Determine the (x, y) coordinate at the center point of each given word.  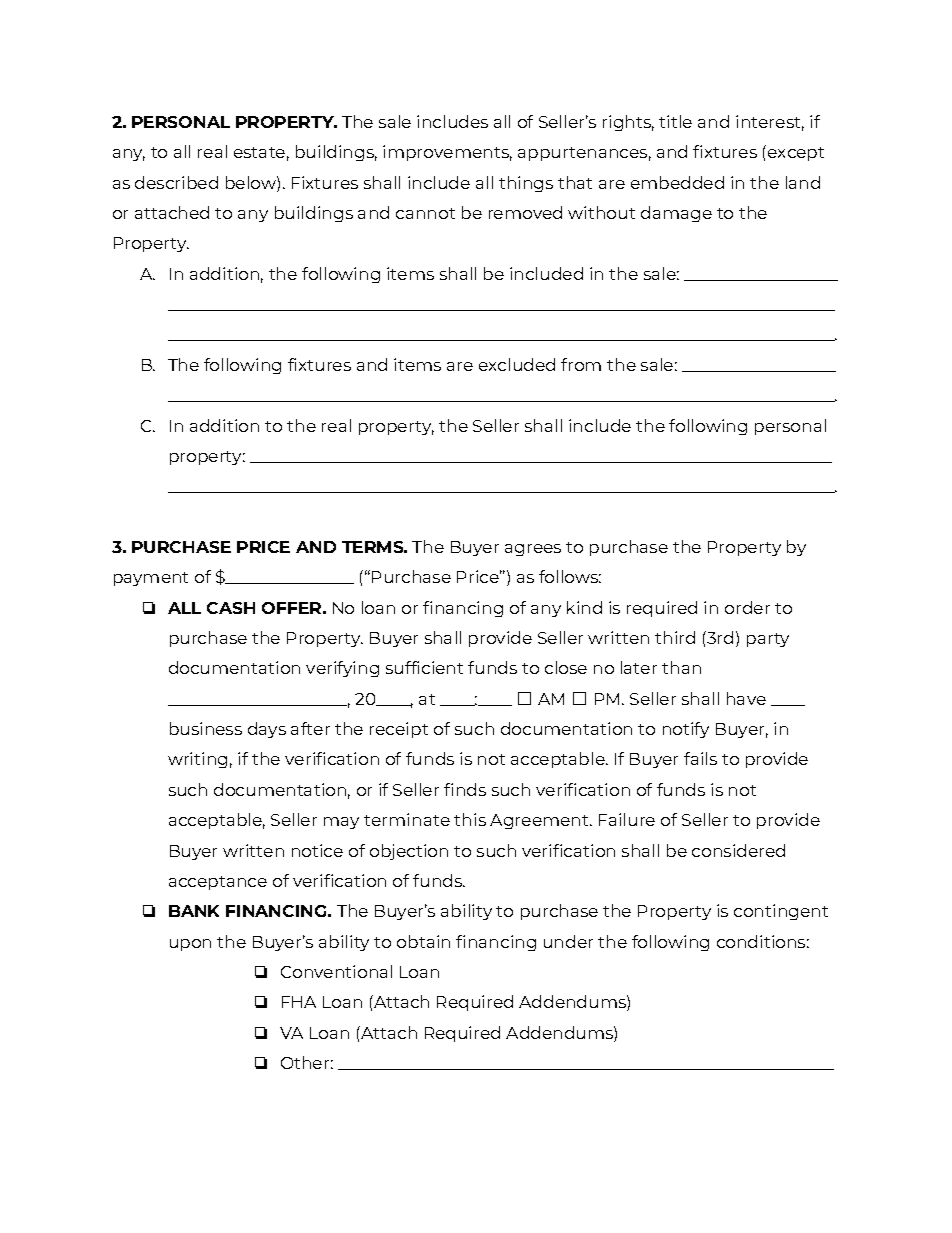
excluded (517, 364)
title (675, 121)
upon (190, 945)
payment (151, 579)
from (581, 364)
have (746, 698)
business (206, 728)
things (526, 184)
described (176, 182)
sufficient (424, 667)
